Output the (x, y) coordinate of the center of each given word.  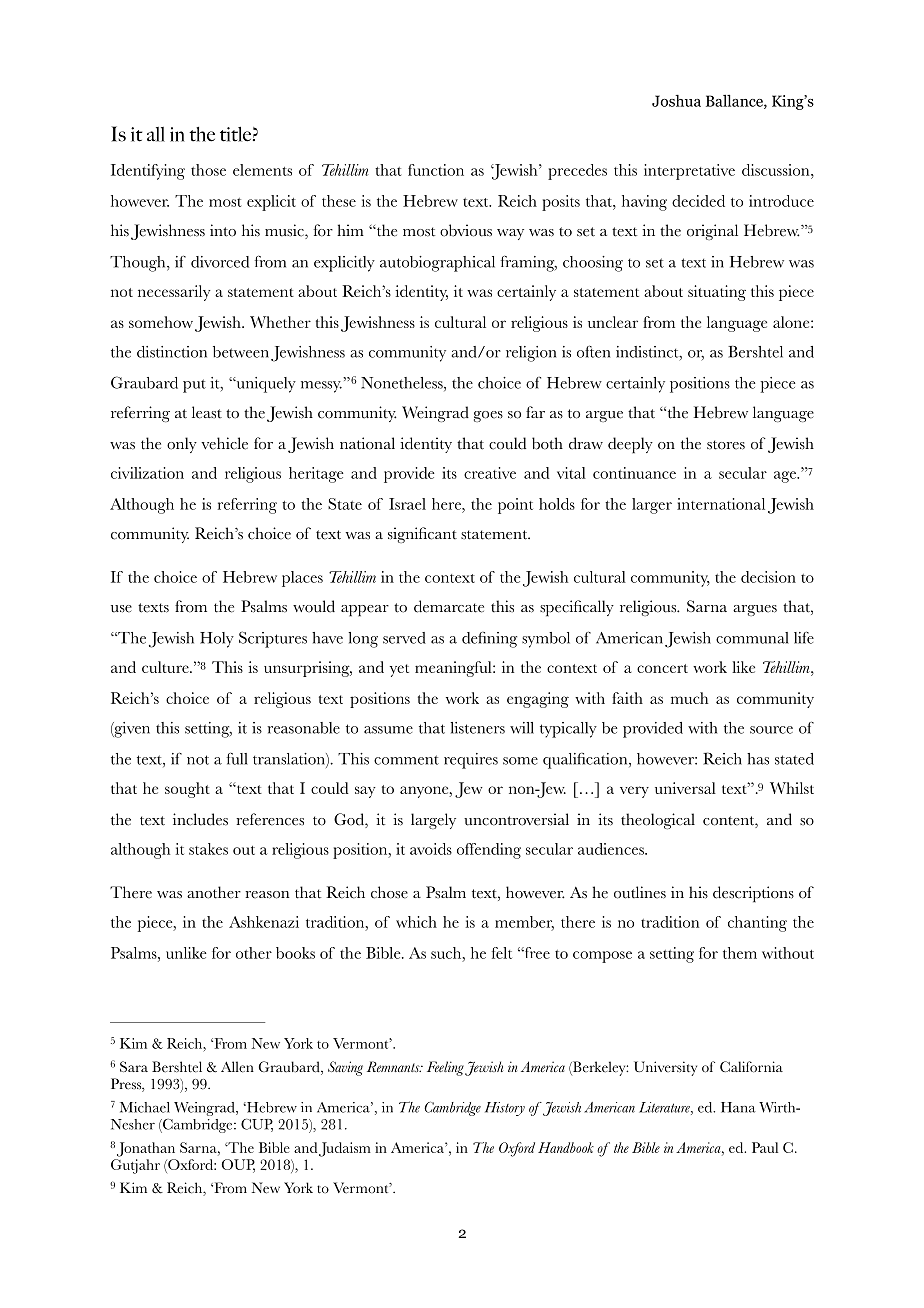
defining (489, 640)
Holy (217, 640)
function (436, 170)
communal (752, 638)
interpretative (689, 172)
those (208, 170)
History (505, 1109)
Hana (738, 1107)
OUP (238, 1165)
